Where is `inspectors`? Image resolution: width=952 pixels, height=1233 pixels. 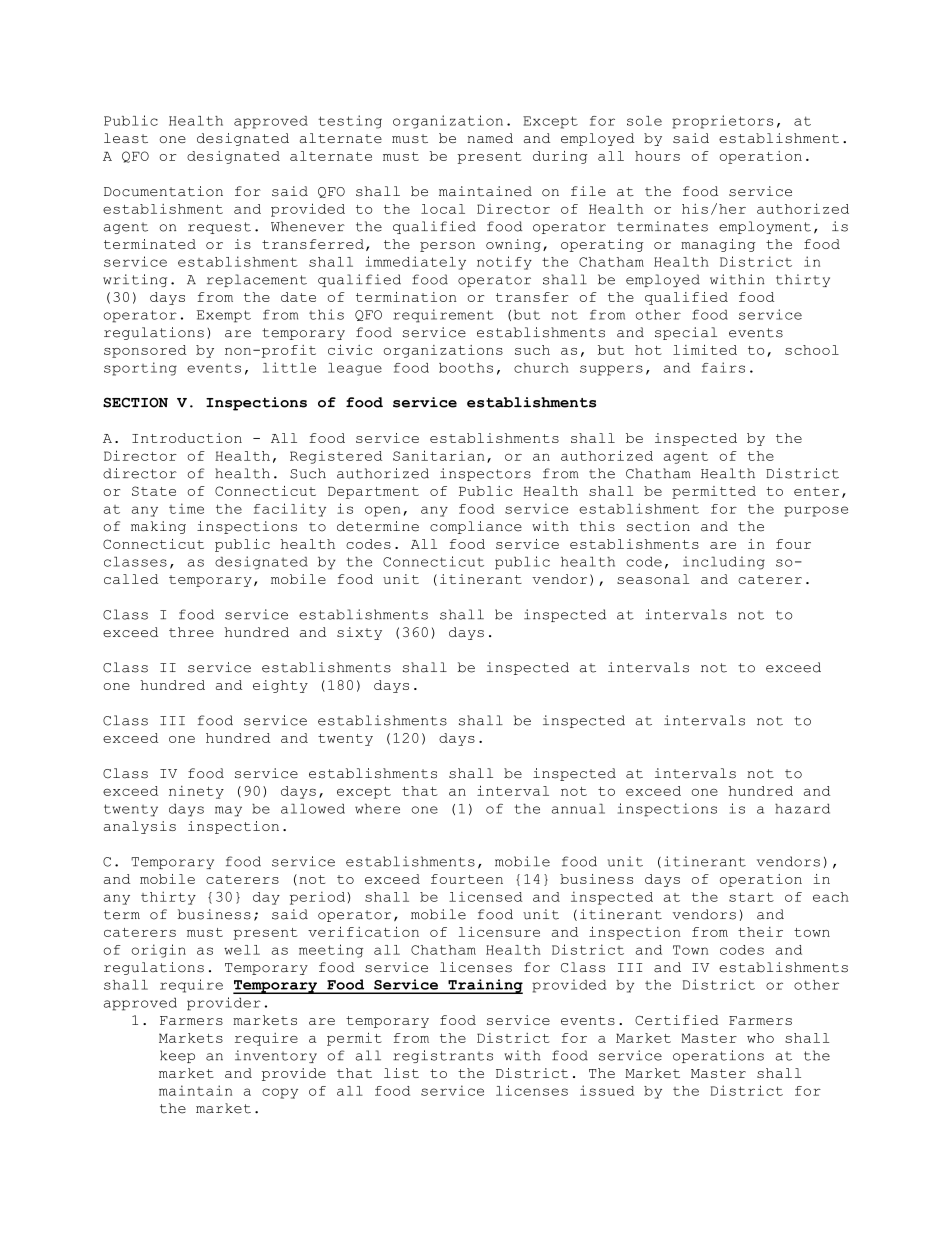
inspectors is located at coordinates (485, 474).
